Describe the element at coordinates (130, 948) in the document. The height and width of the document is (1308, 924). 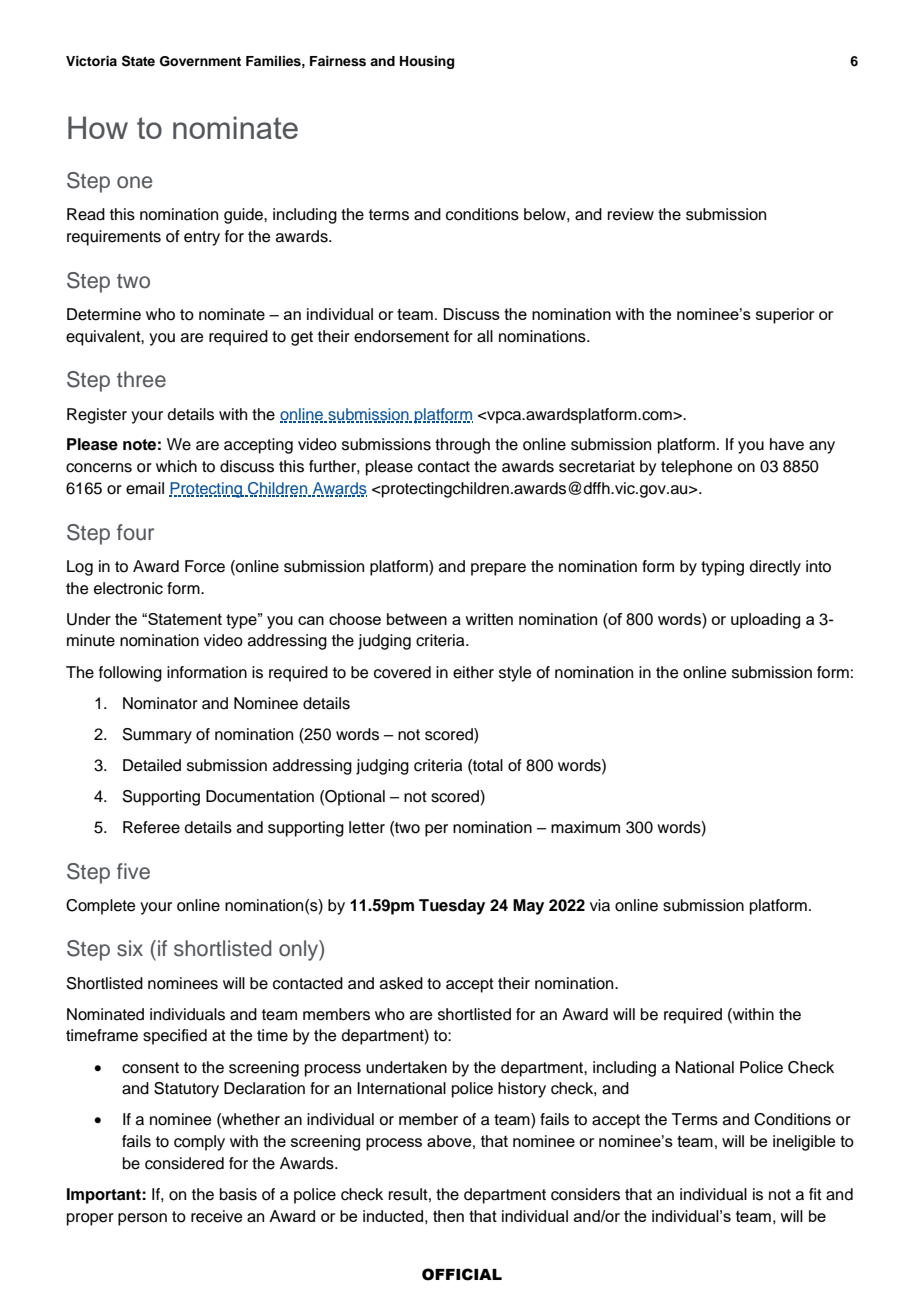
I see `six` at that location.
